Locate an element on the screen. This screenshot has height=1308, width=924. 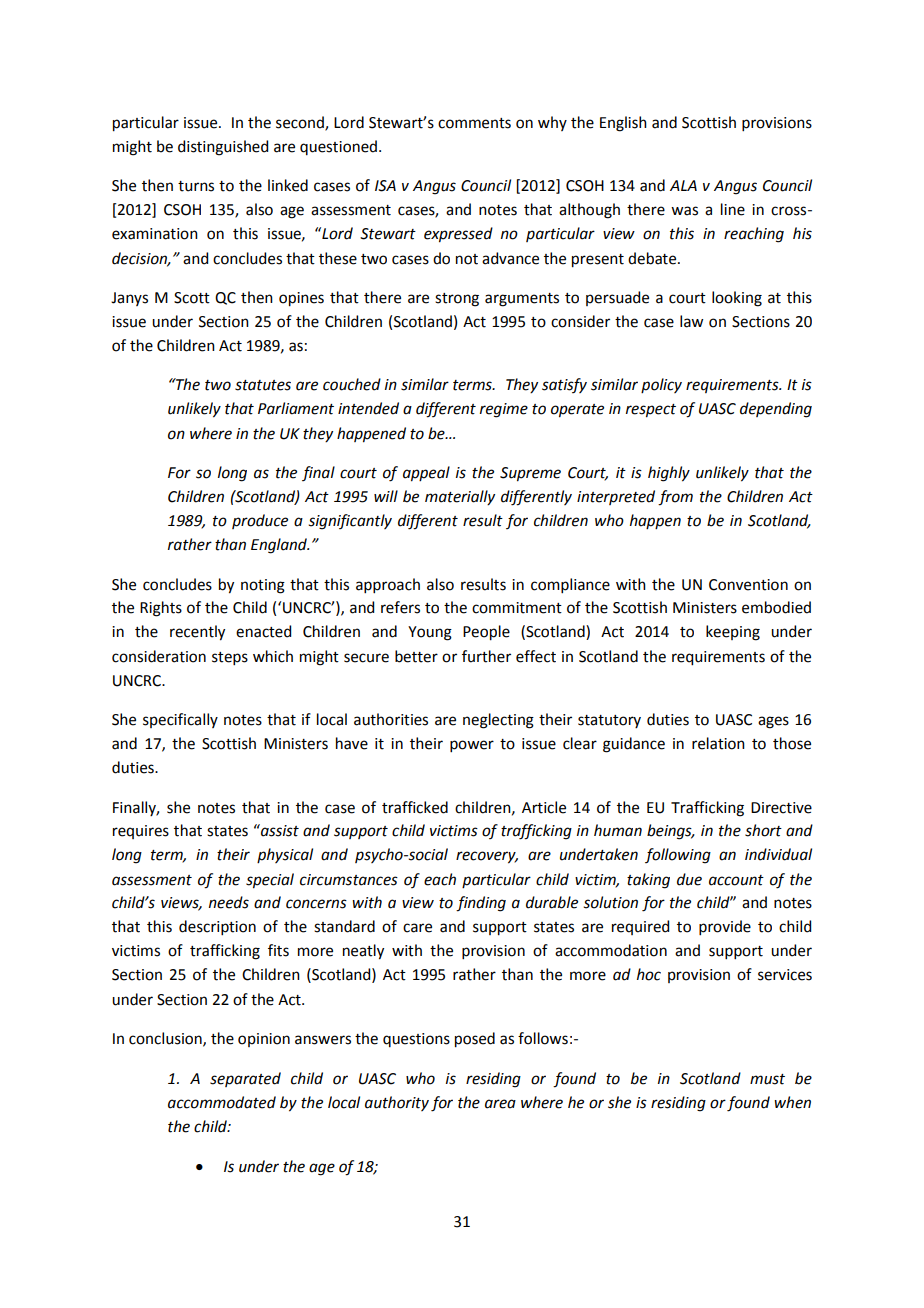
comments is located at coordinates (474, 123).
